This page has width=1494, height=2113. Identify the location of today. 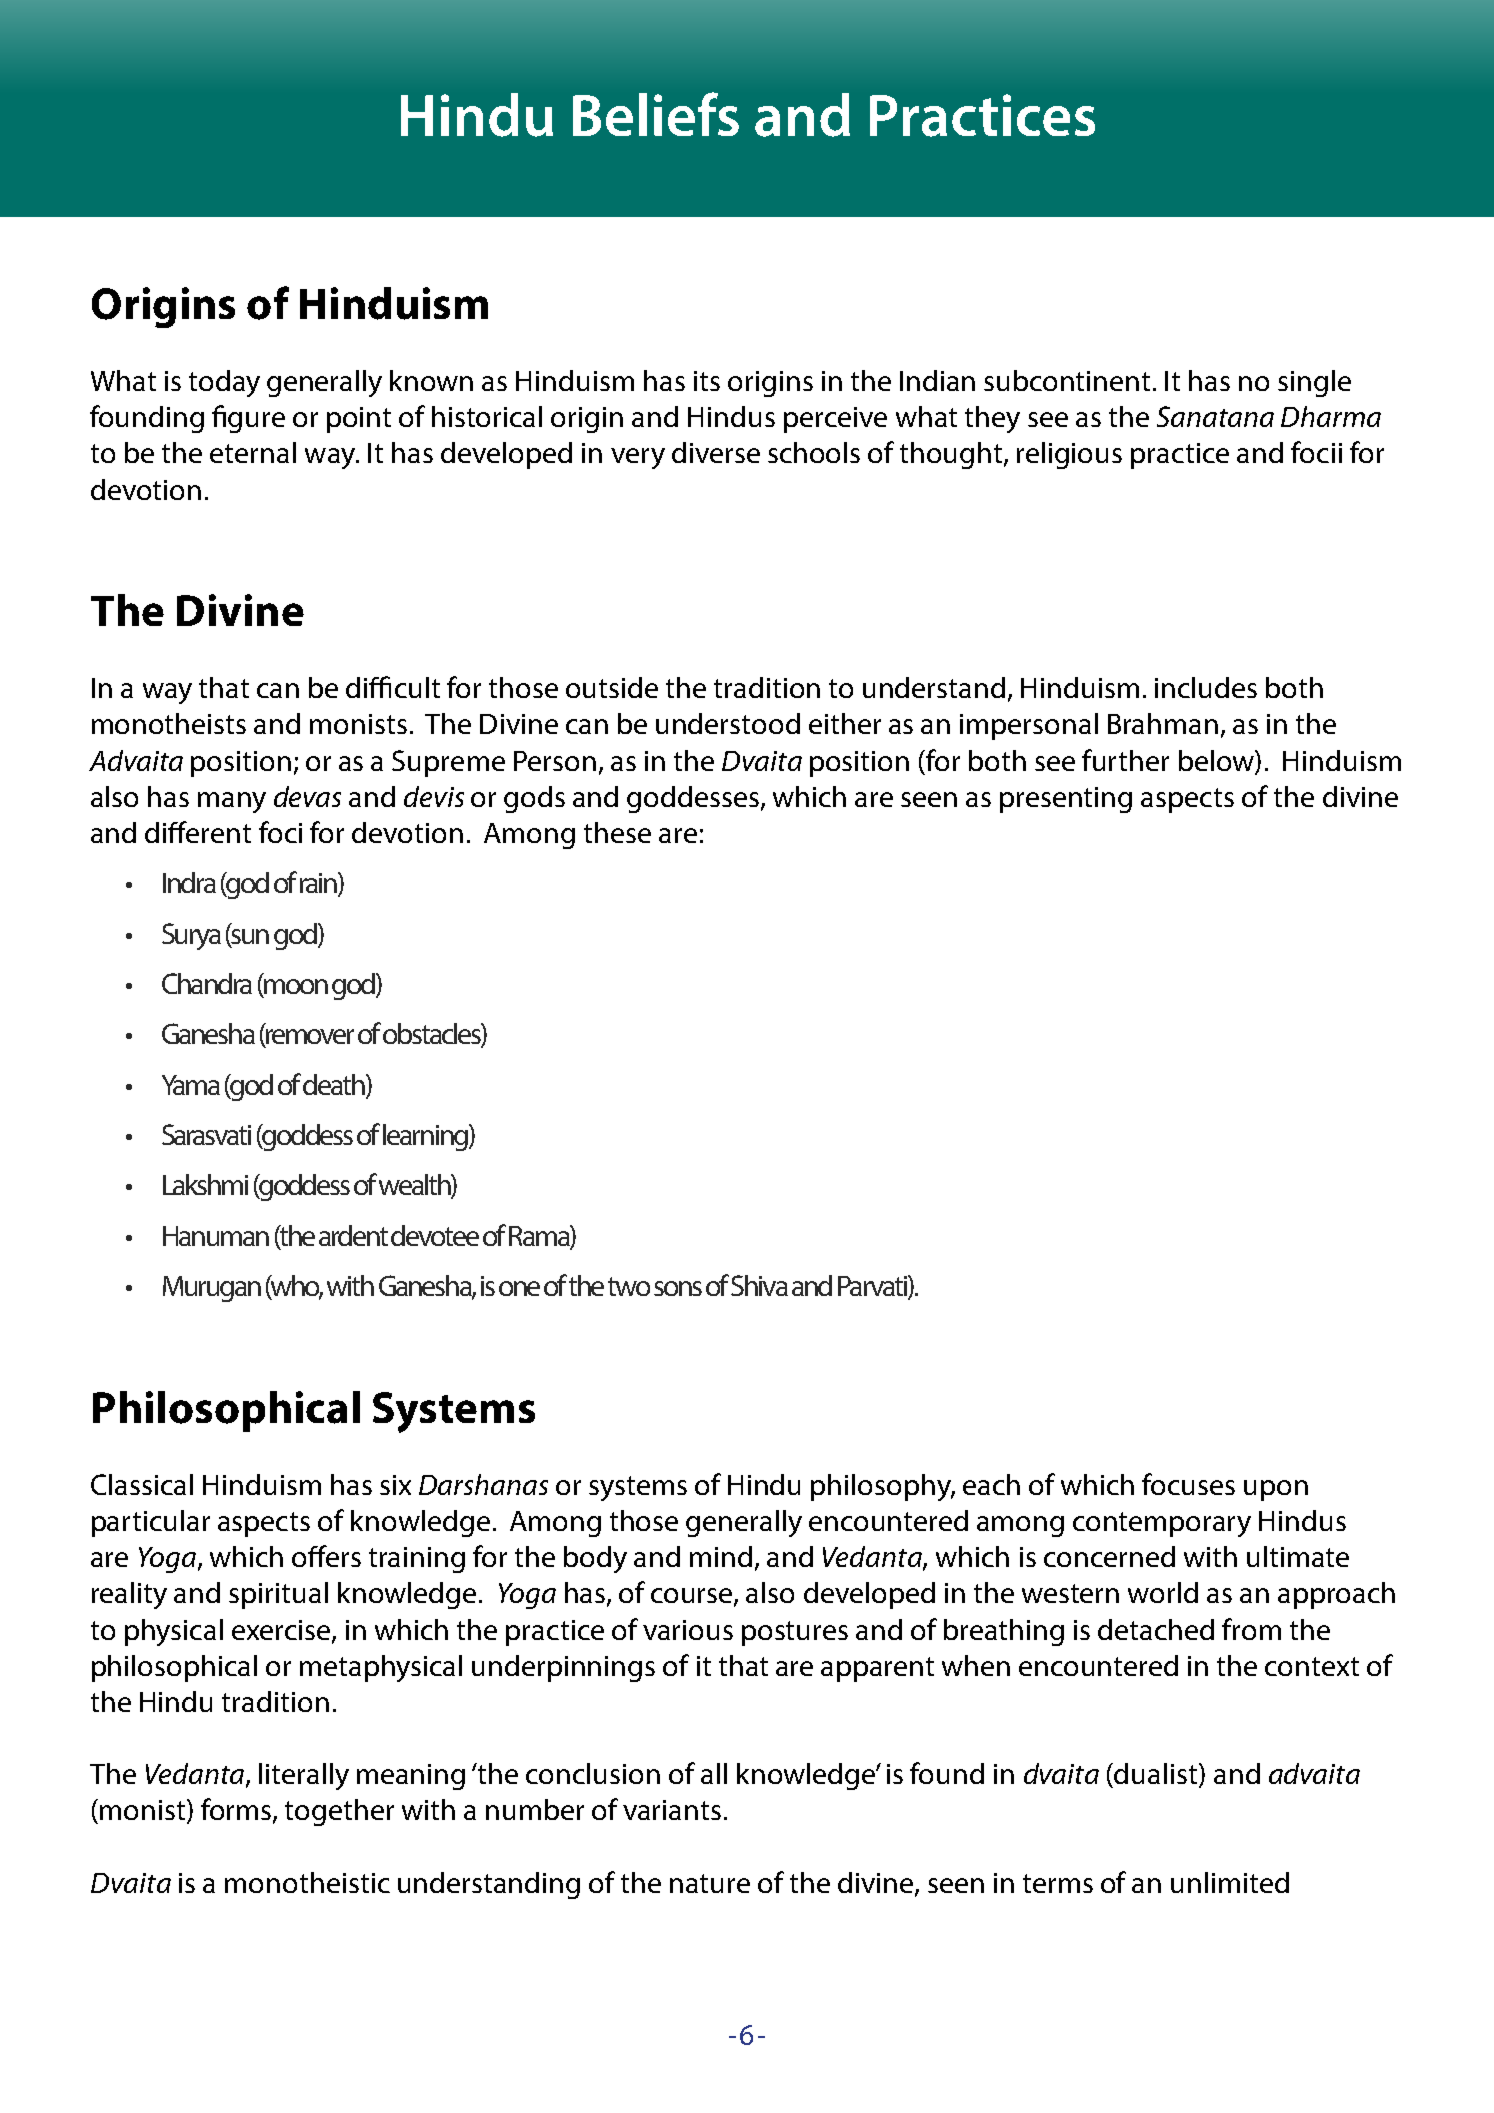
(224, 383).
